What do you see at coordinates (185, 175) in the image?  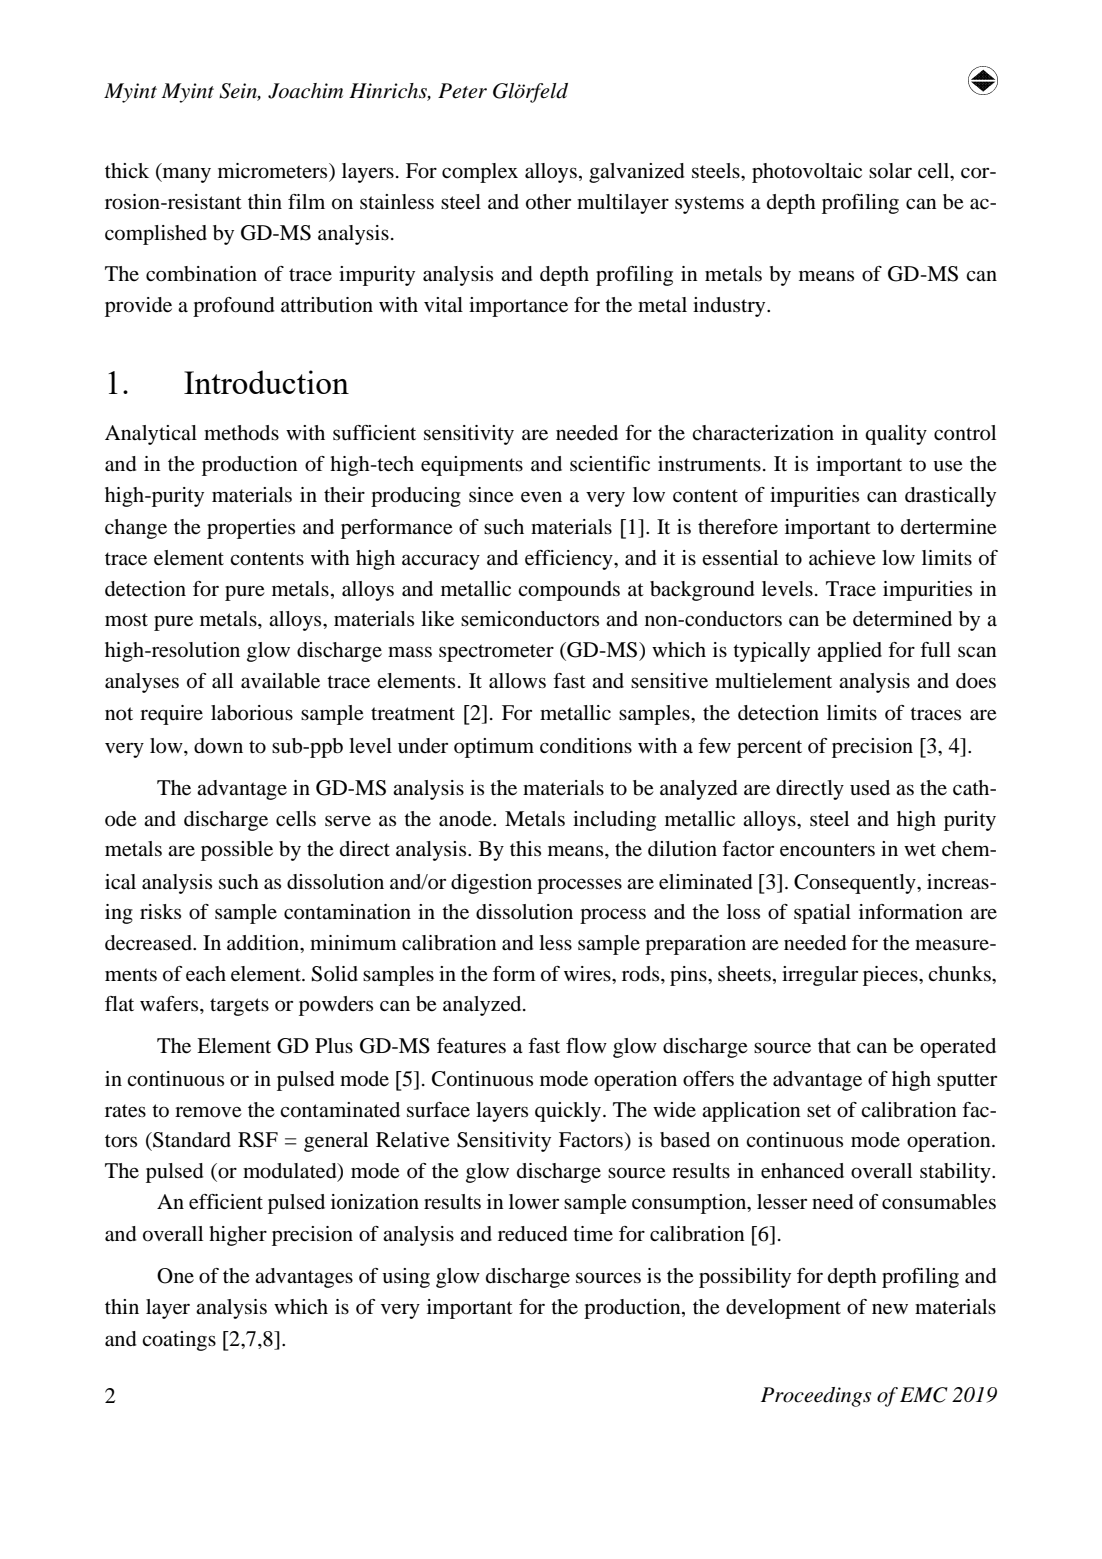 I see `many` at bounding box center [185, 175].
